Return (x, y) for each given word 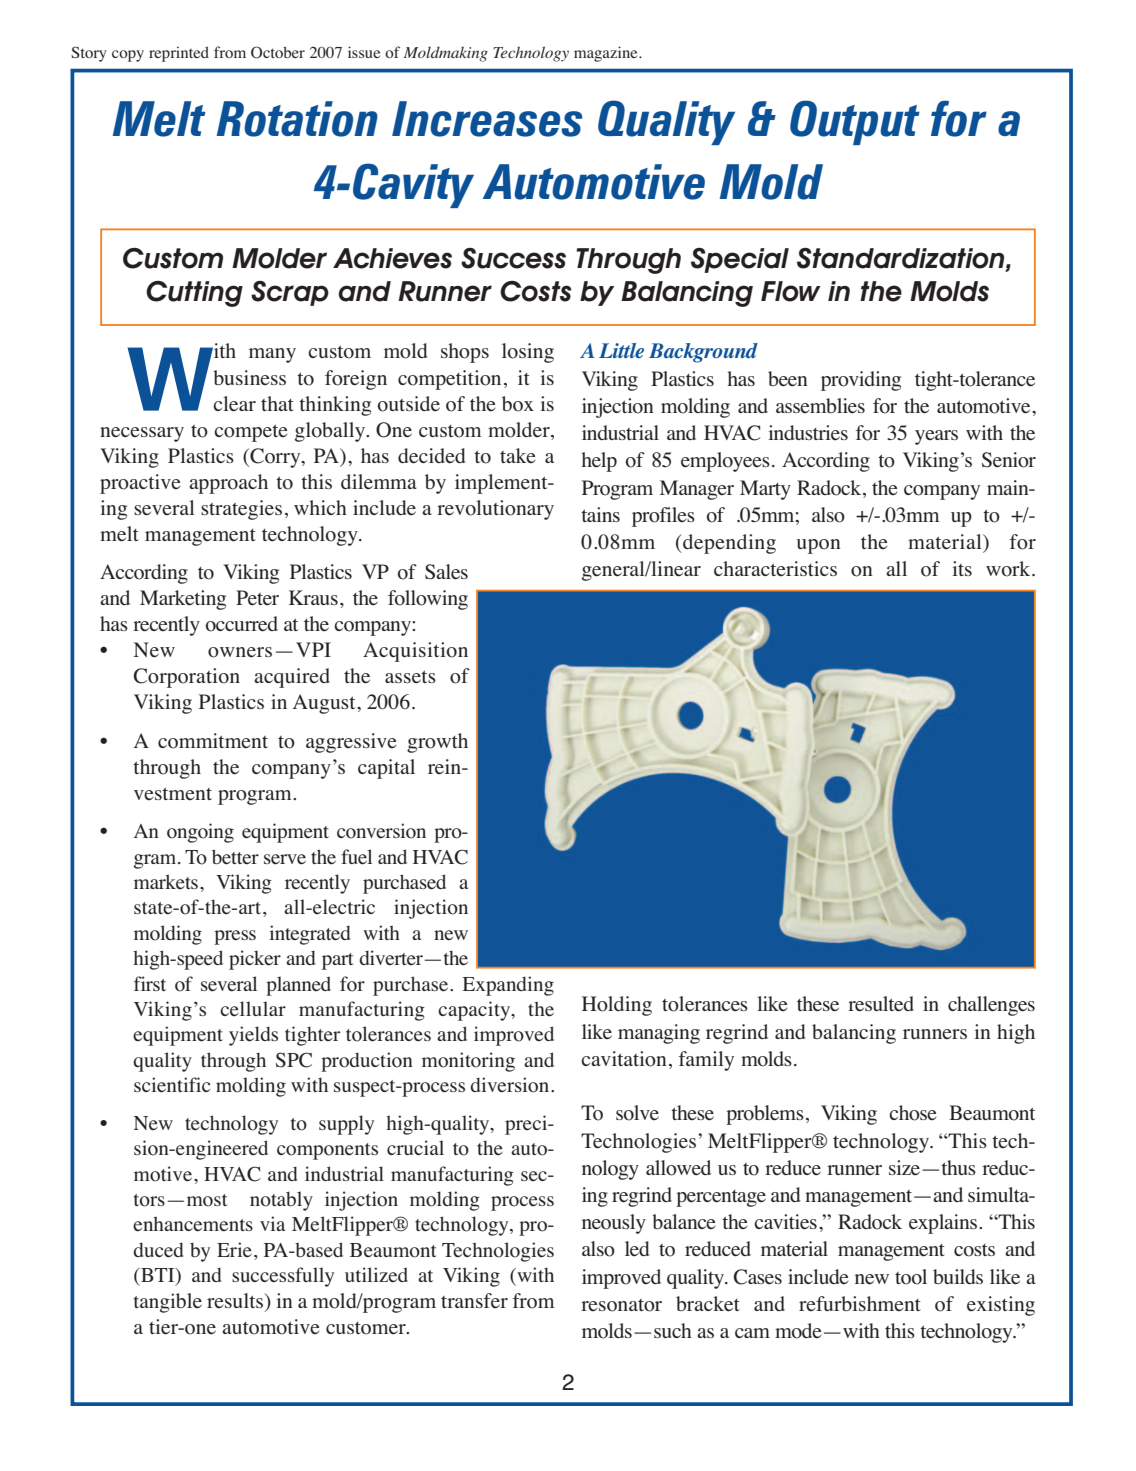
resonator (621, 1305)
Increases (487, 119)
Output (855, 122)
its (962, 568)
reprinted (179, 54)
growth (437, 743)
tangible (168, 1303)
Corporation (187, 678)
